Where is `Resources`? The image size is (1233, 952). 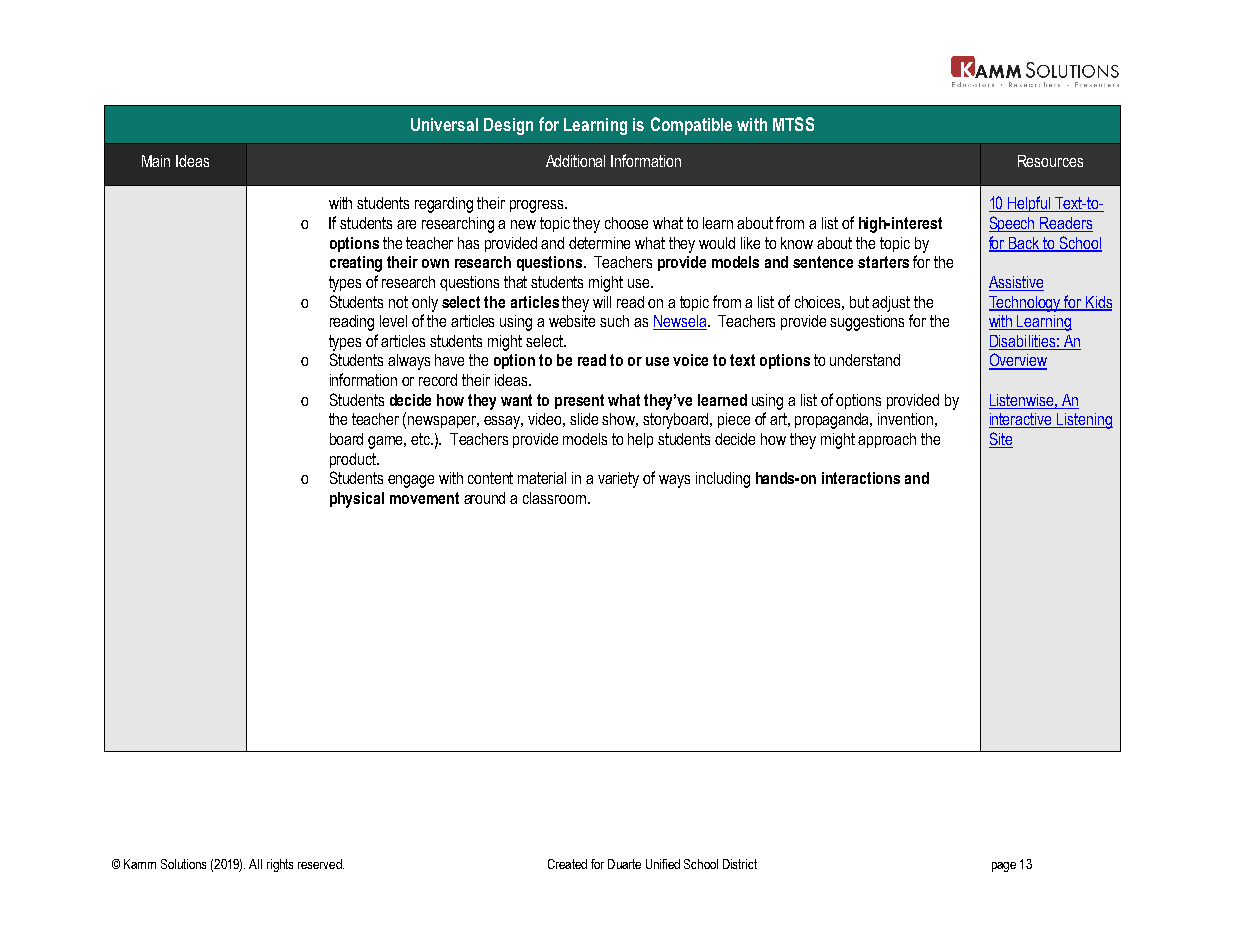 Resources is located at coordinates (1050, 161).
